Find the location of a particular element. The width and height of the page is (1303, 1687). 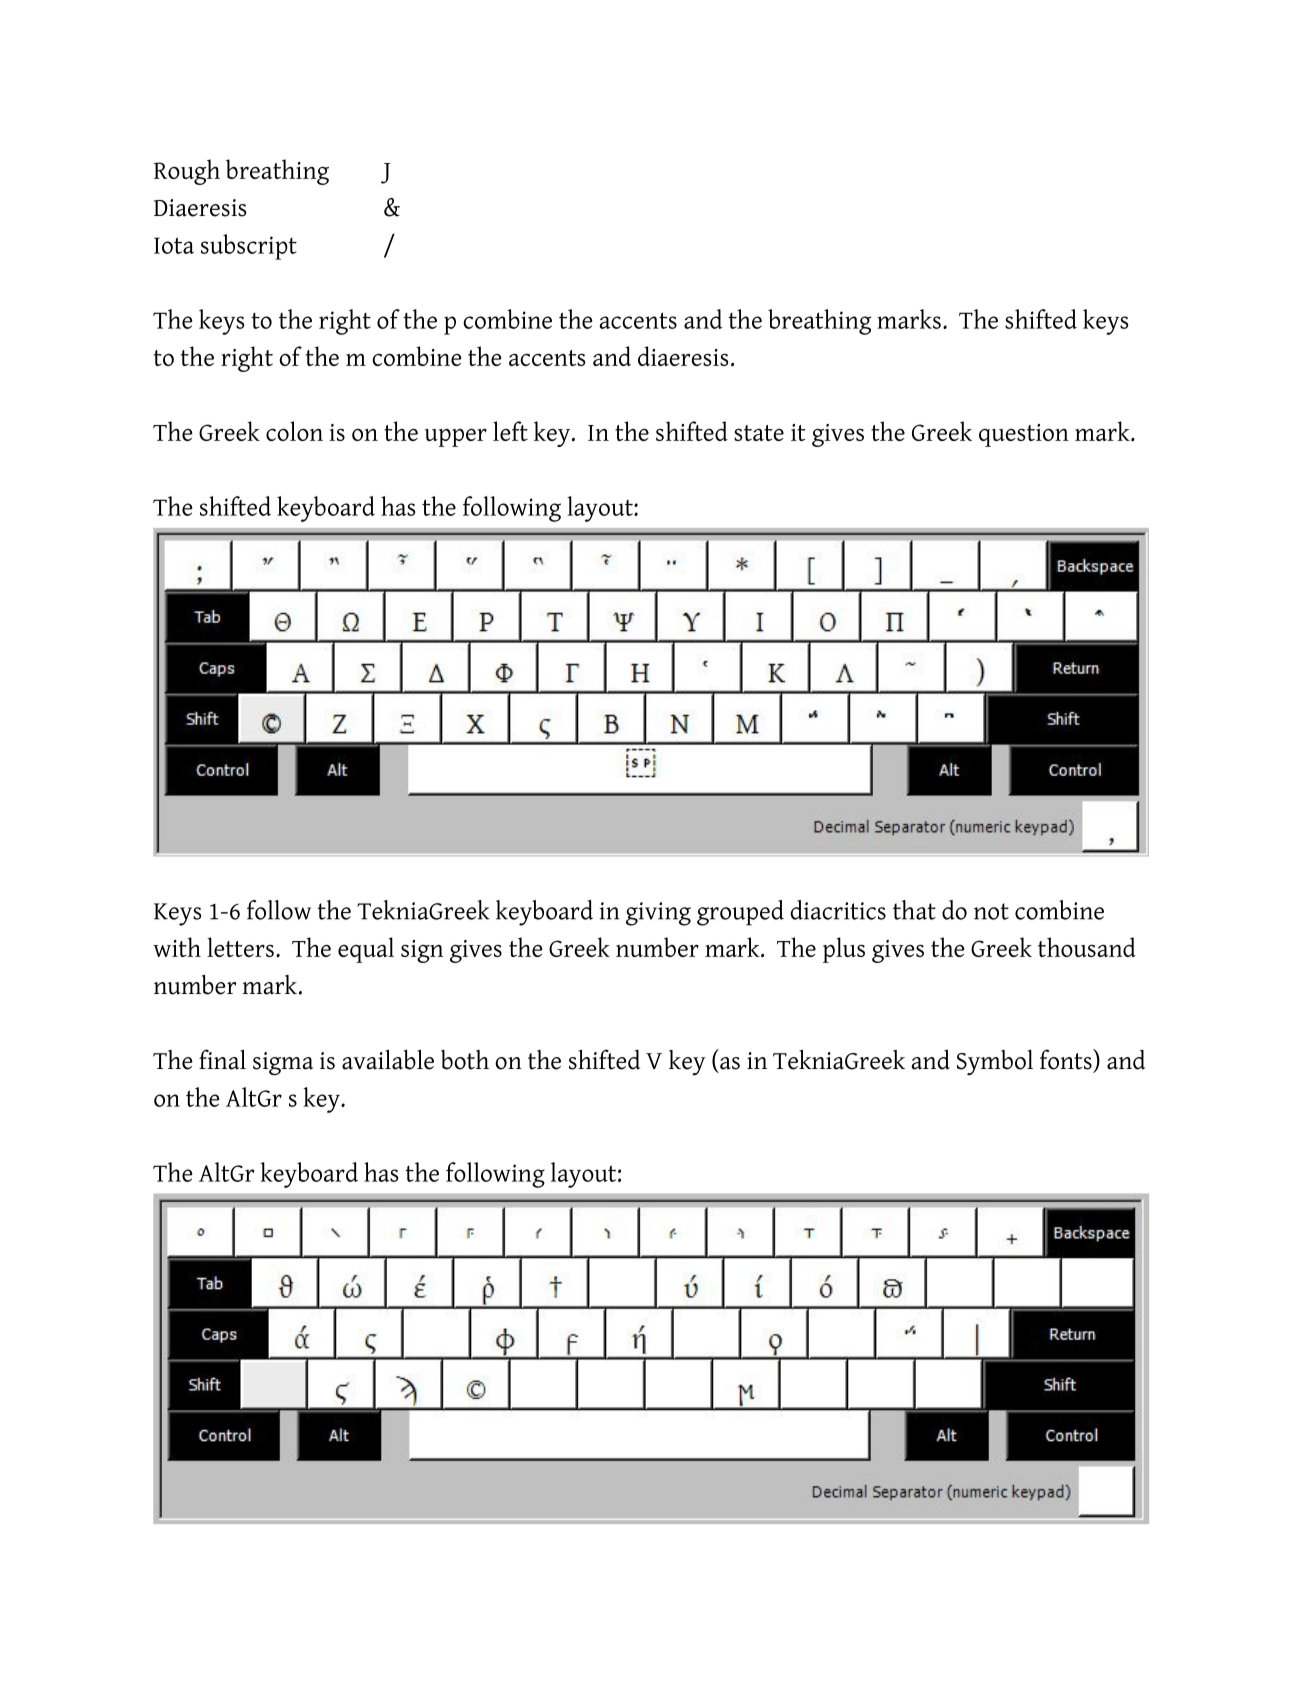

colon is located at coordinates (294, 431).
